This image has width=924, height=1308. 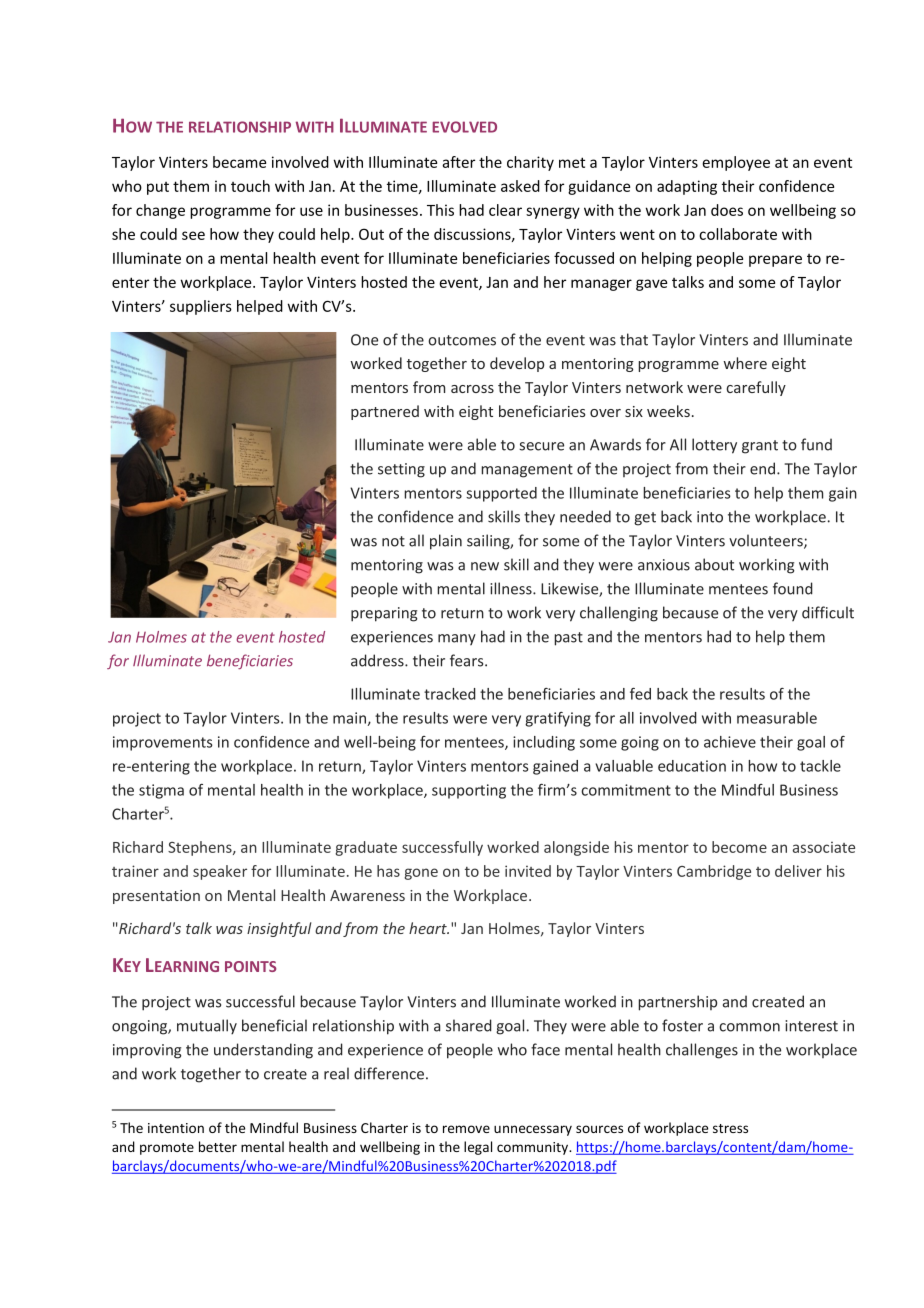 What do you see at coordinates (730, 1128) in the image?
I see `stress` at bounding box center [730, 1128].
